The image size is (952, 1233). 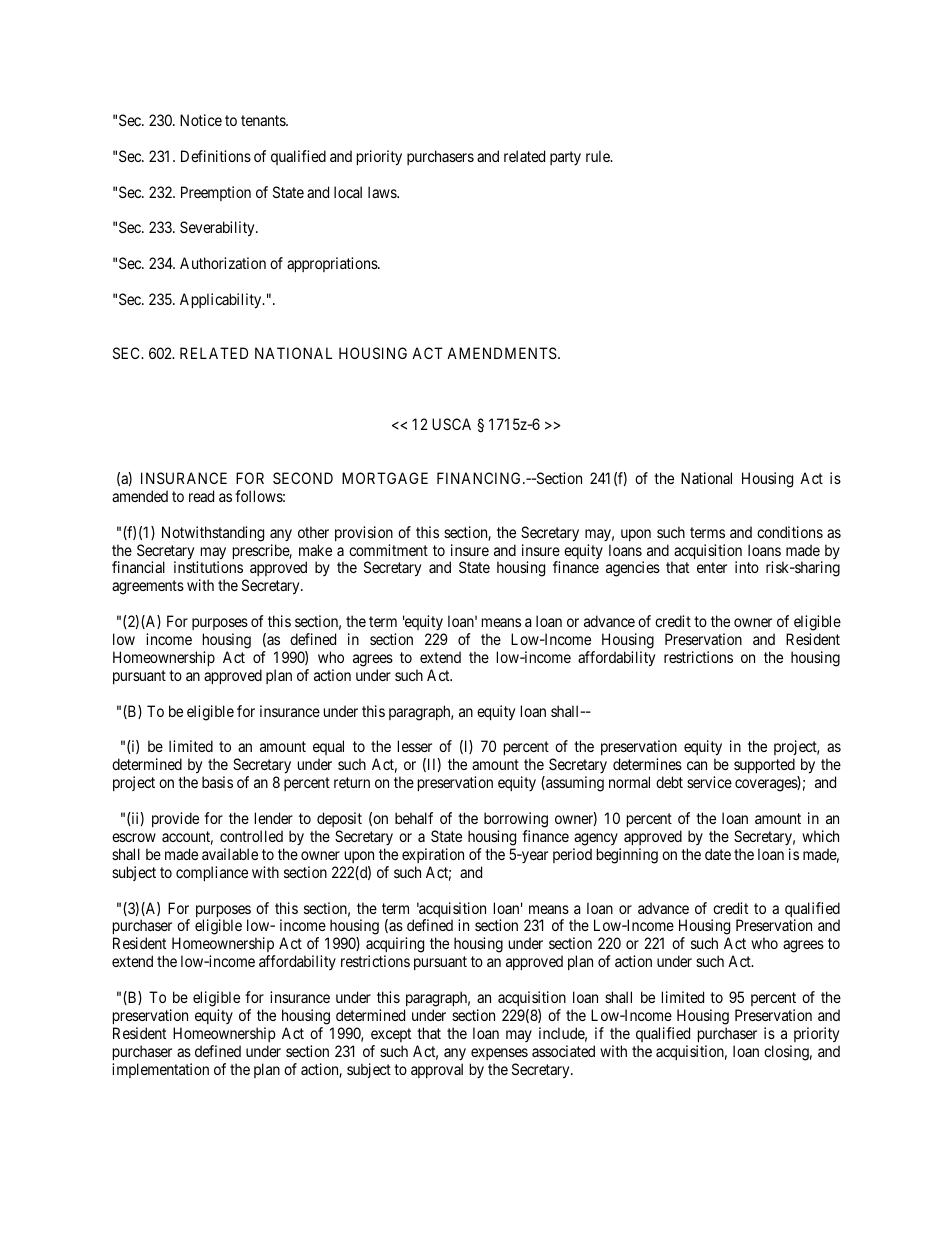 I want to click on MORTGAGE, so click(x=385, y=478).
